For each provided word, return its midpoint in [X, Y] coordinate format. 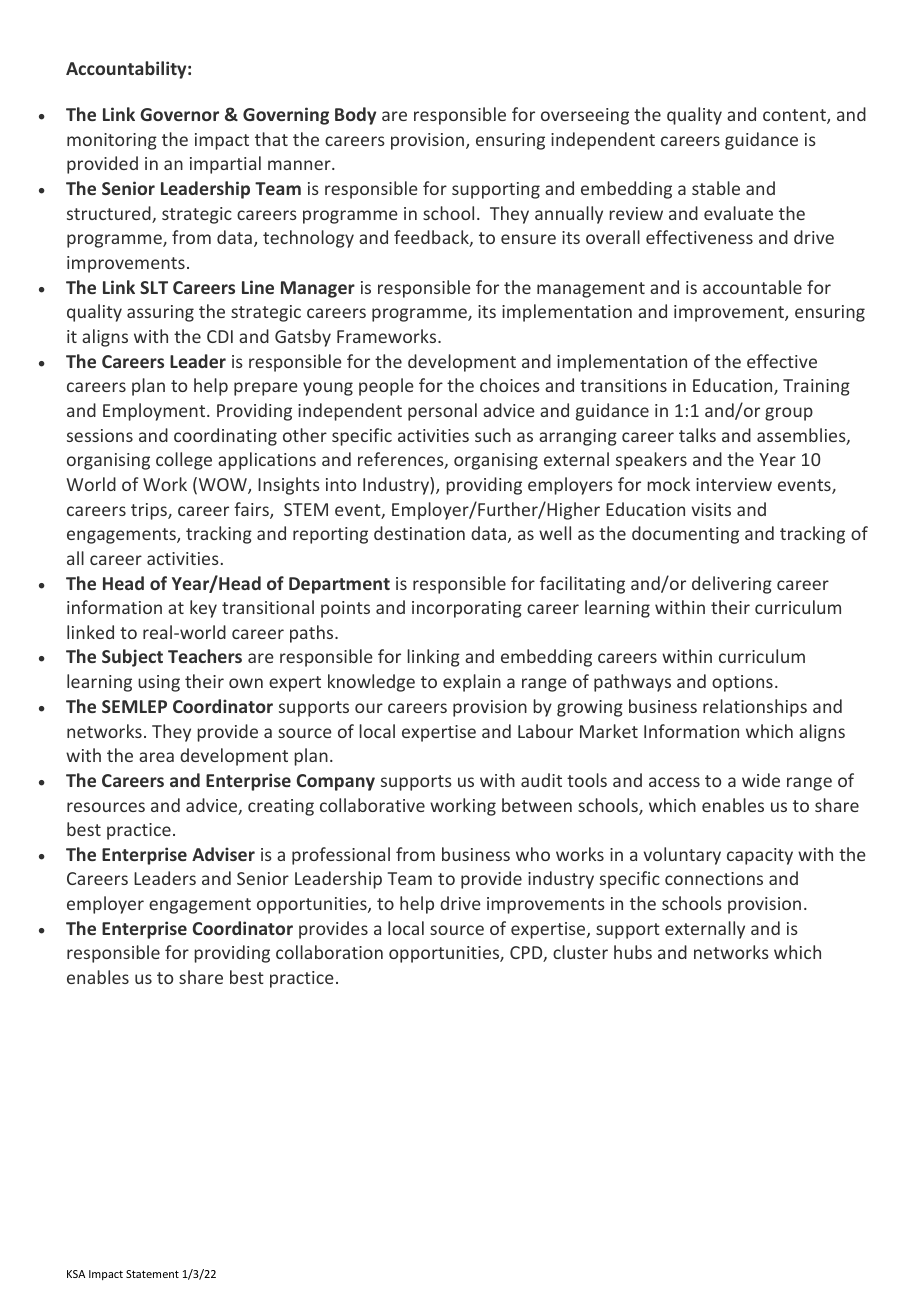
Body [355, 116]
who [533, 854]
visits [711, 509]
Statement [152, 1274]
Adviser [223, 854]
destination [419, 533]
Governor [179, 114]
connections [714, 878]
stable [716, 188]
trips [150, 511]
